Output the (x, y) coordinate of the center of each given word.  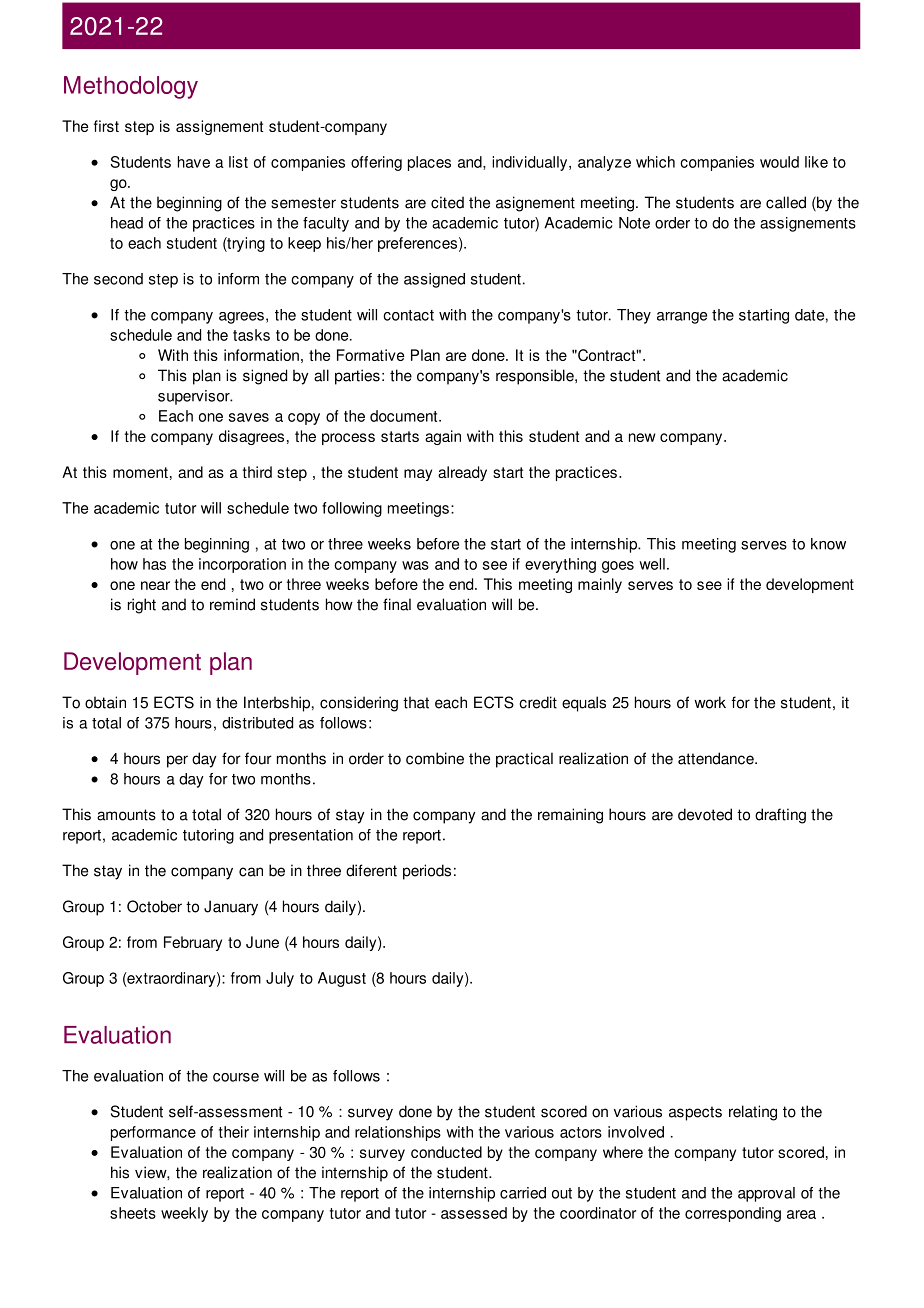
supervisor (195, 397)
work (710, 702)
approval (766, 1194)
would (779, 162)
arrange (682, 318)
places (429, 163)
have (194, 162)
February (193, 943)
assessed (474, 1213)
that (416, 702)
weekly (184, 1214)
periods (427, 872)
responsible (536, 377)
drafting (780, 816)
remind (232, 604)
